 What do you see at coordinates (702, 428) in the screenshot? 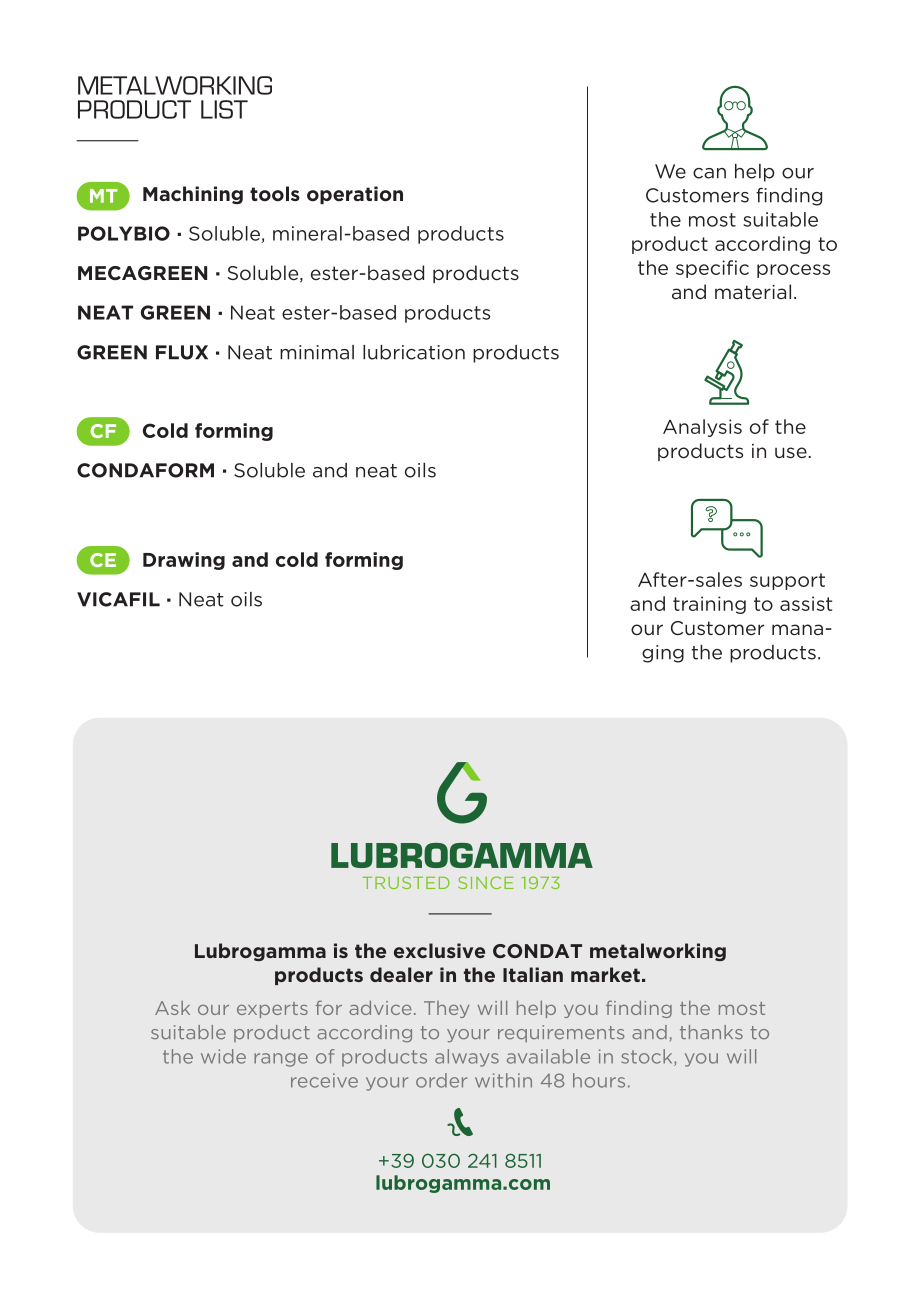
I see `Analysis` at bounding box center [702, 428].
